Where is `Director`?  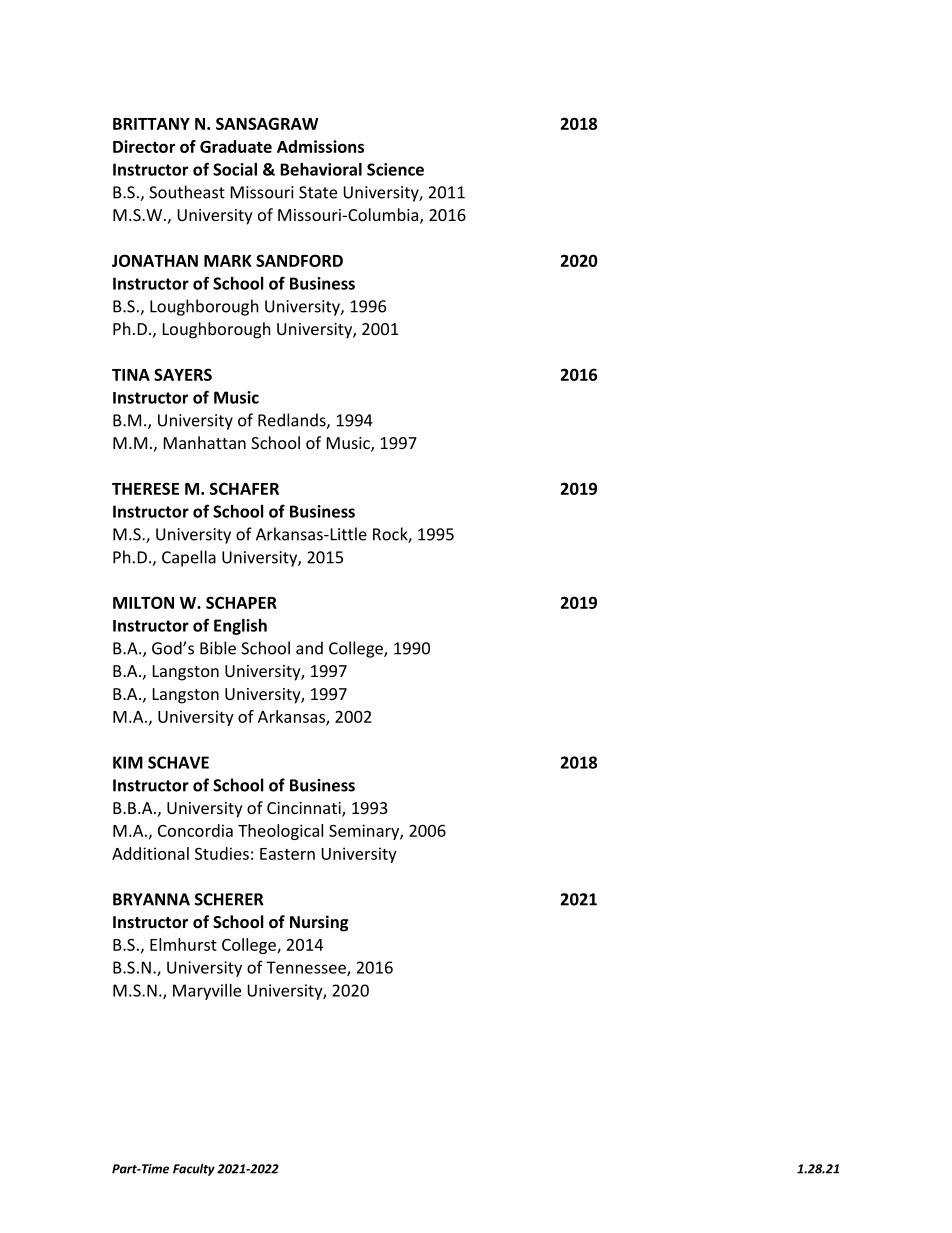
Director is located at coordinates (144, 146).
